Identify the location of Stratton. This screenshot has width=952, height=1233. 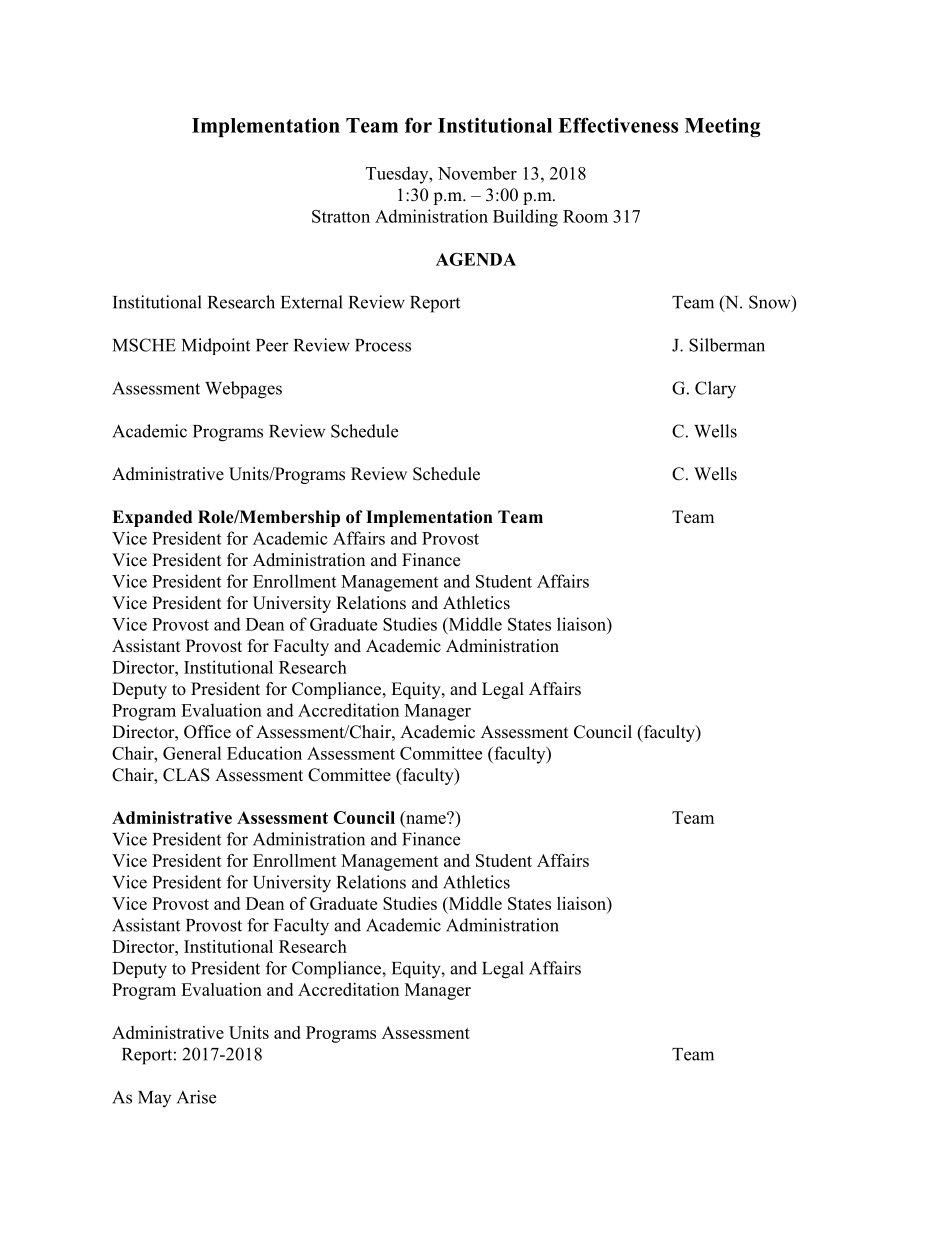
(341, 216).
